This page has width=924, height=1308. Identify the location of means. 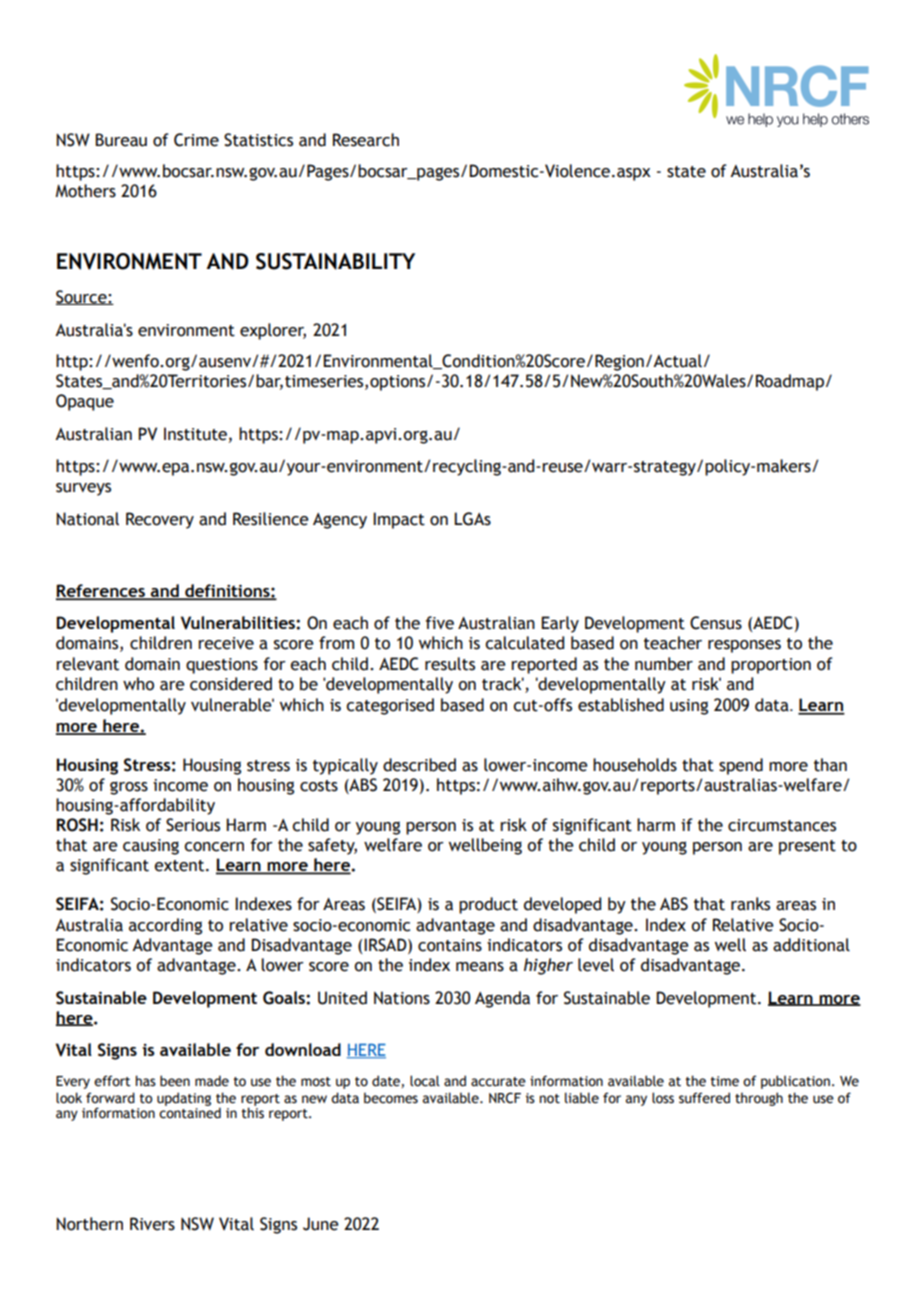
(480, 967).
